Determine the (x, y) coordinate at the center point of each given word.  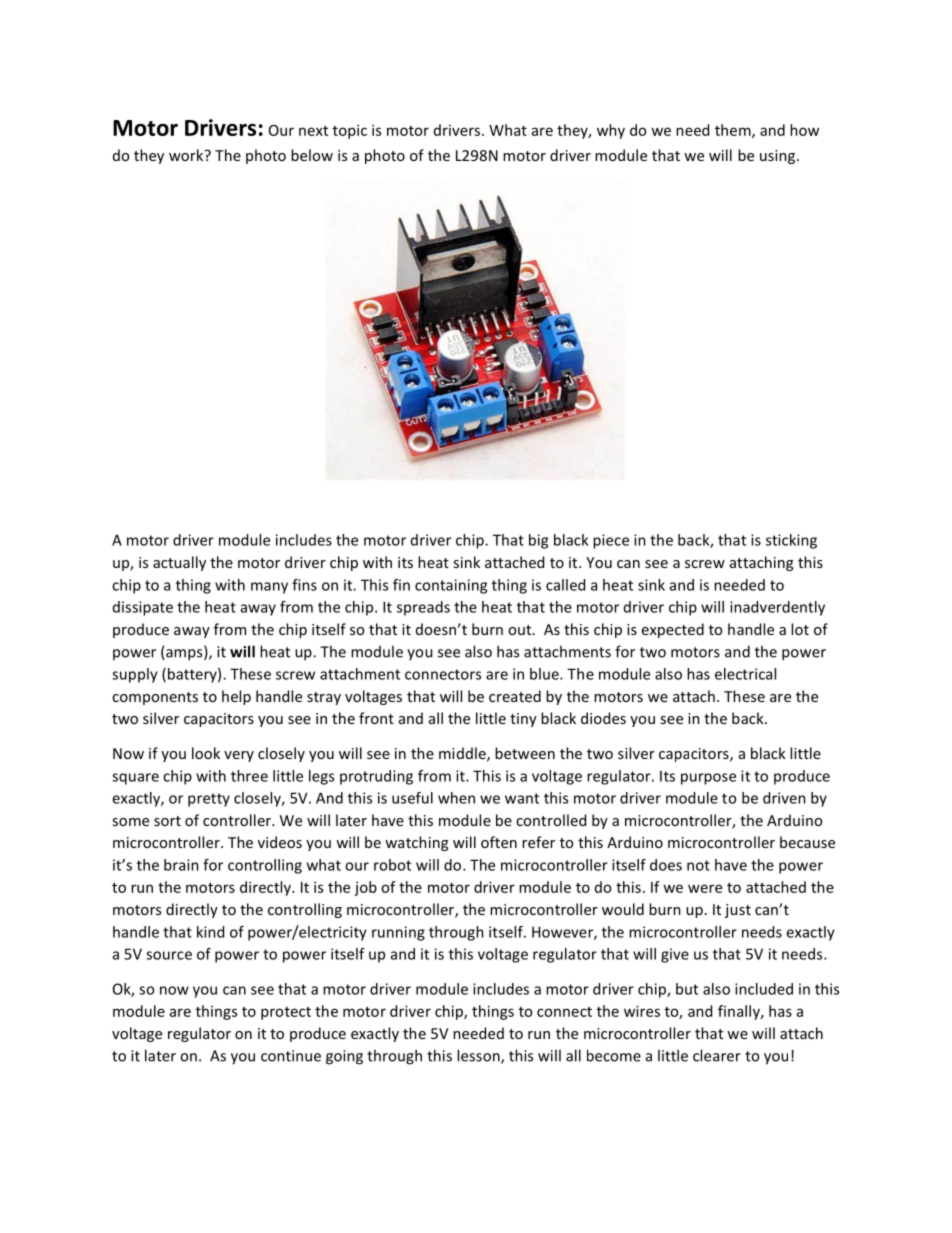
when (456, 798)
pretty (209, 800)
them (734, 131)
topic (350, 131)
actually (179, 563)
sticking (791, 541)
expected (673, 630)
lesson (479, 1056)
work (187, 155)
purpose (708, 779)
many (269, 588)
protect (286, 1013)
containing (451, 586)
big (538, 541)
